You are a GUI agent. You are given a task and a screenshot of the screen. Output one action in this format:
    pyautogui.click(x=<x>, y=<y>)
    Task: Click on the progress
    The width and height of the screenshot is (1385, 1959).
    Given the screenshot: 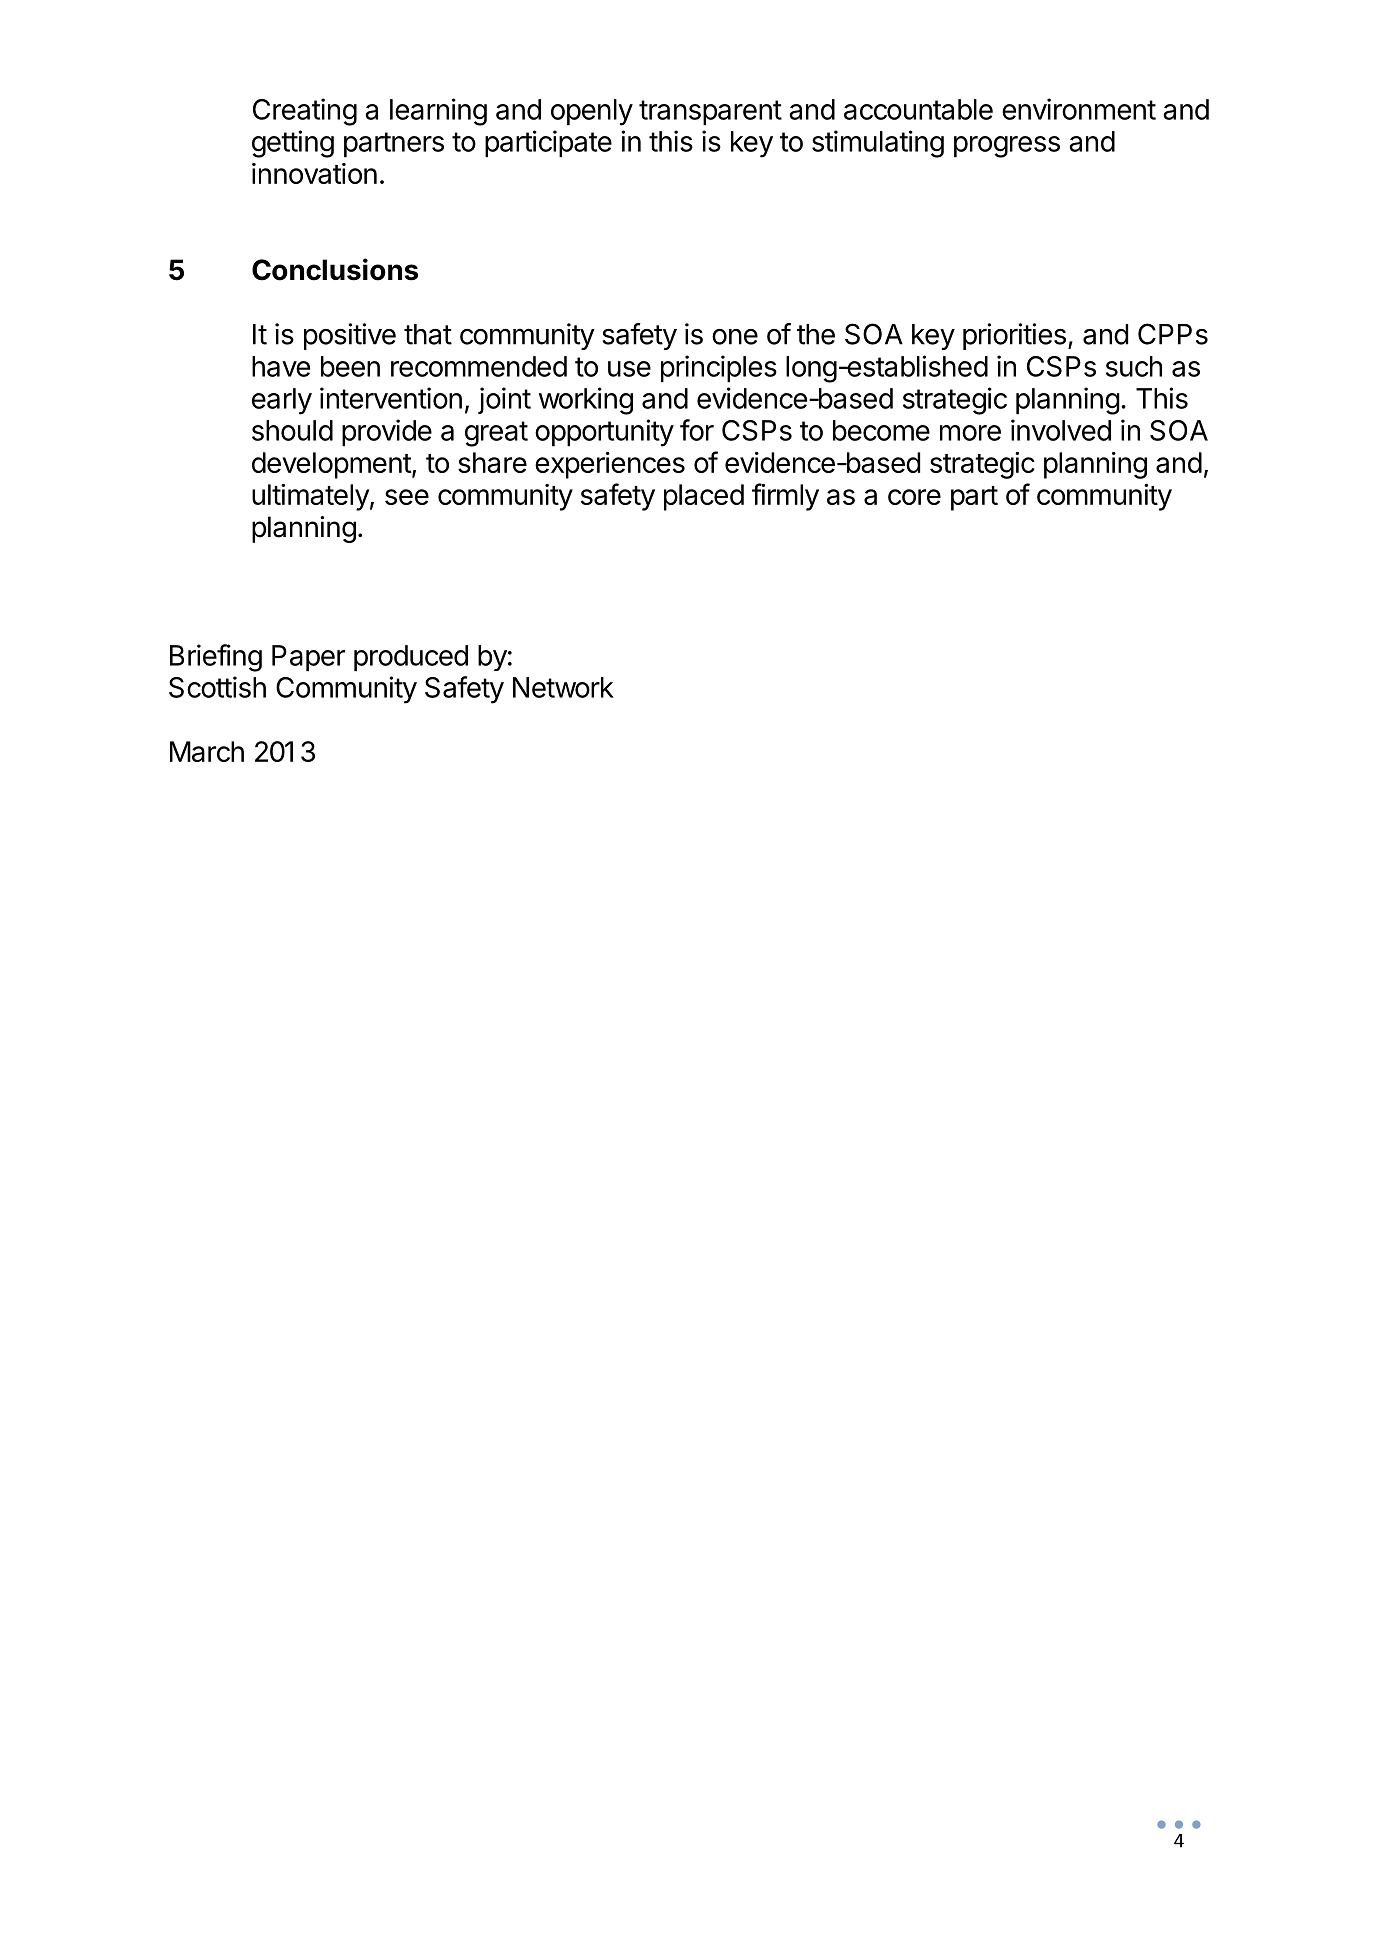 What is the action you would take?
    pyautogui.click(x=1007, y=147)
